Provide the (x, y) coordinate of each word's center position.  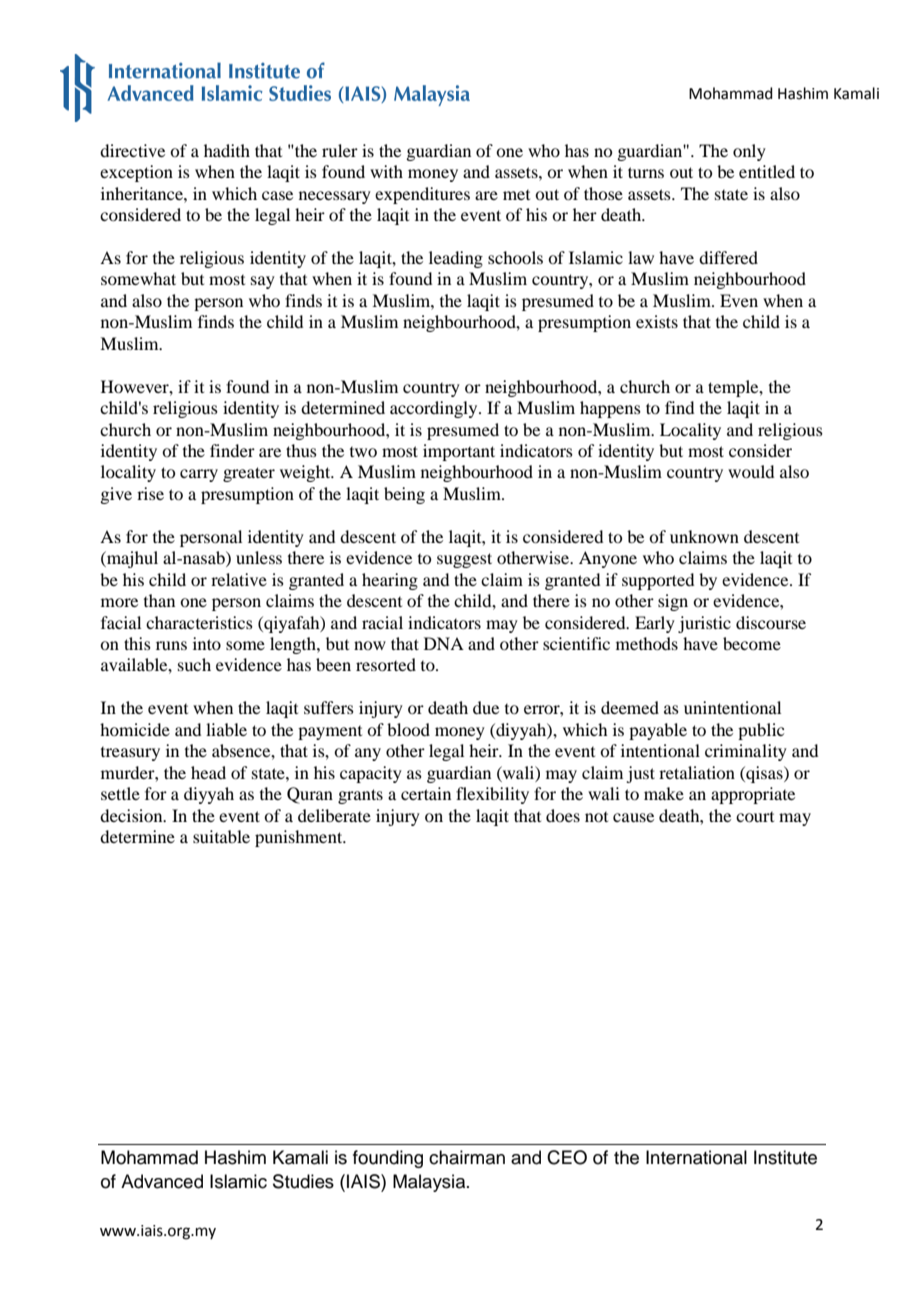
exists (657, 321)
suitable (221, 836)
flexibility (492, 795)
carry (199, 475)
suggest (464, 560)
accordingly (435, 409)
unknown (704, 536)
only (749, 152)
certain (426, 793)
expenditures (422, 195)
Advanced (162, 1181)
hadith (227, 150)
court (755, 817)
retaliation (697, 772)
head (208, 772)
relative (239, 579)
